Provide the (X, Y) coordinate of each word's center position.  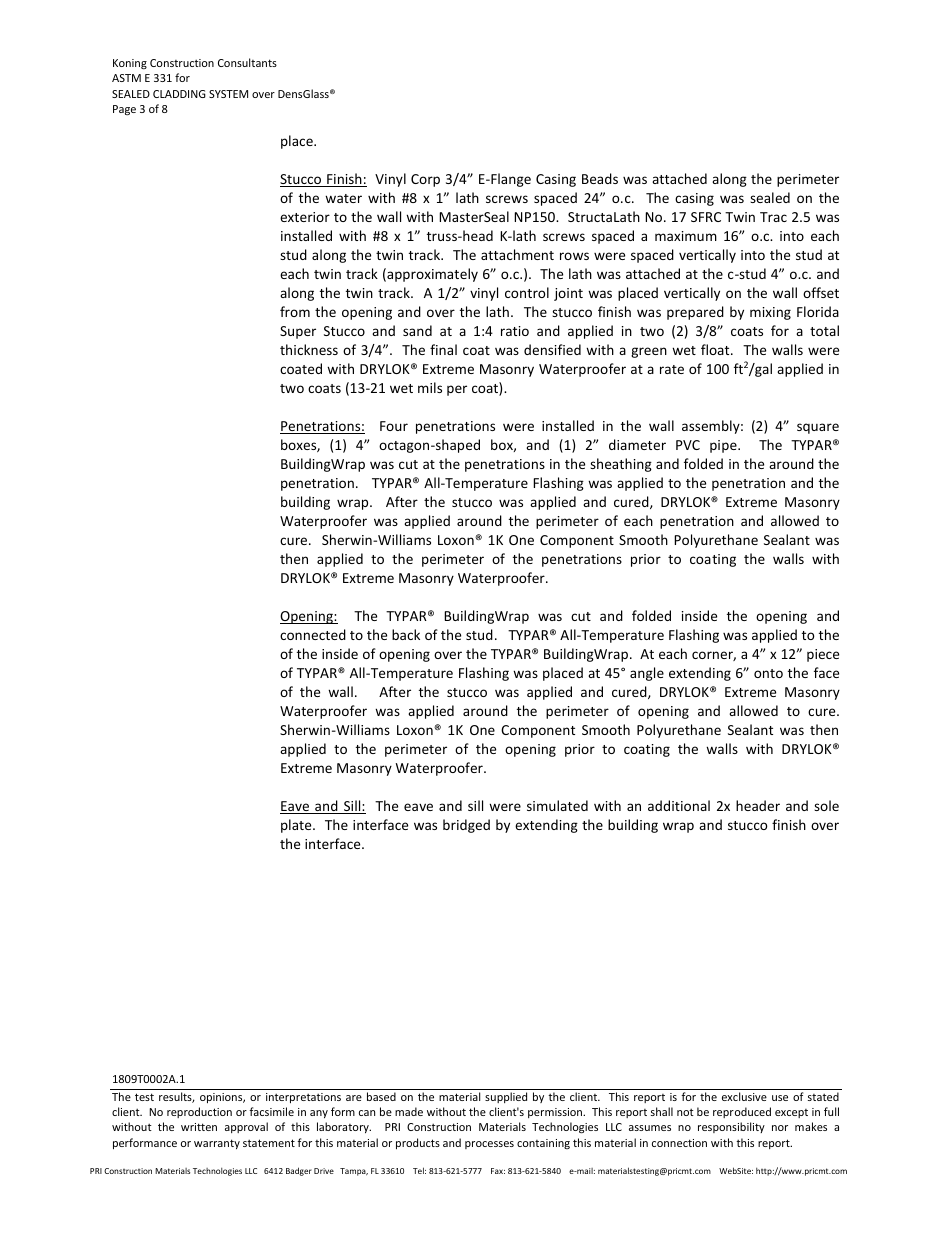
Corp (425, 180)
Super (298, 332)
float (716, 349)
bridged (466, 826)
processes (489, 1145)
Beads (600, 178)
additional (679, 805)
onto (768, 673)
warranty (217, 1144)
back (406, 634)
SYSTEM (228, 94)
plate (297, 826)
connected (313, 634)
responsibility (731, 1127)
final (443, 349)
